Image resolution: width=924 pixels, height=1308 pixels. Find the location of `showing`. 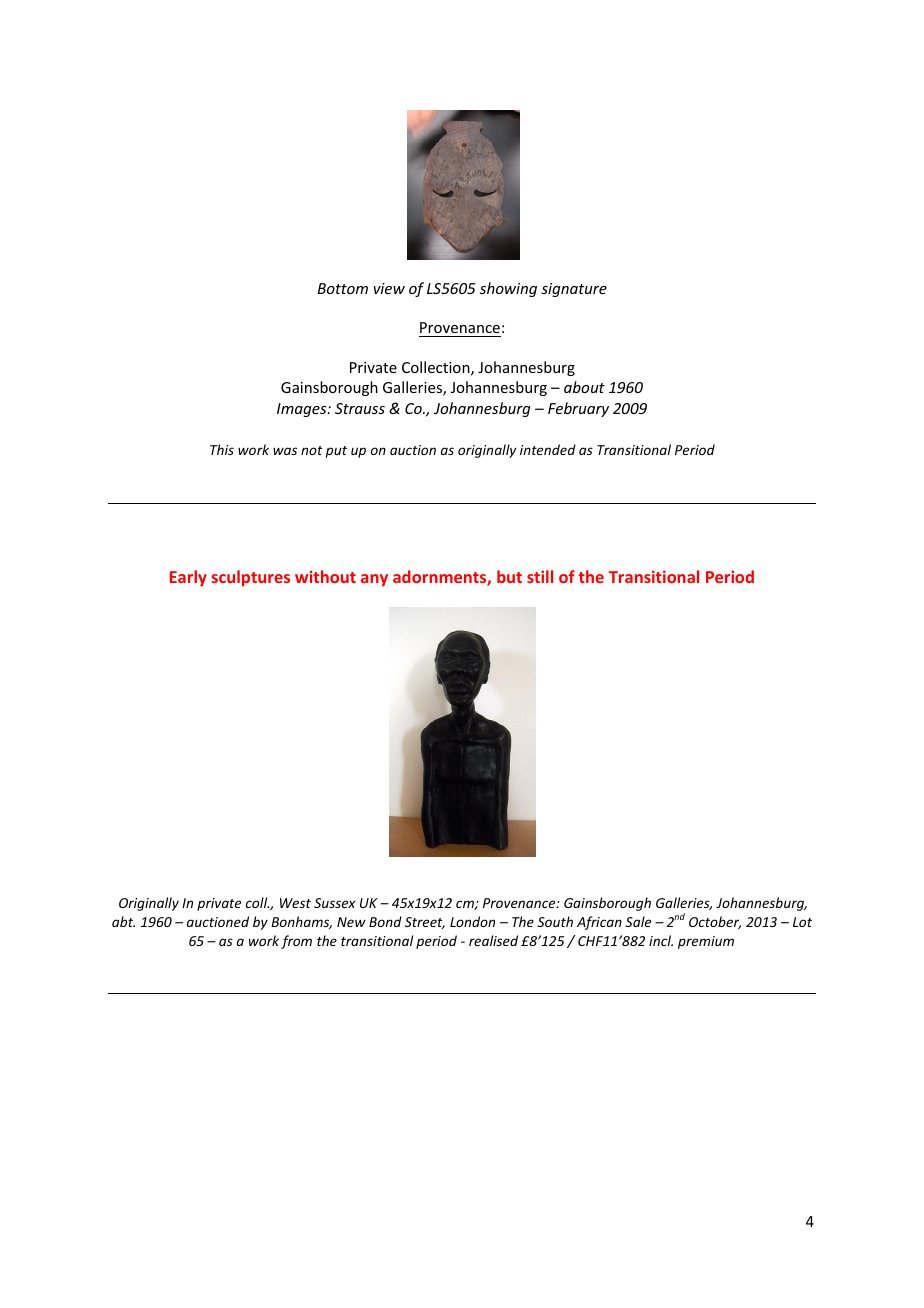

showing is located at coordinates (508, 289).
